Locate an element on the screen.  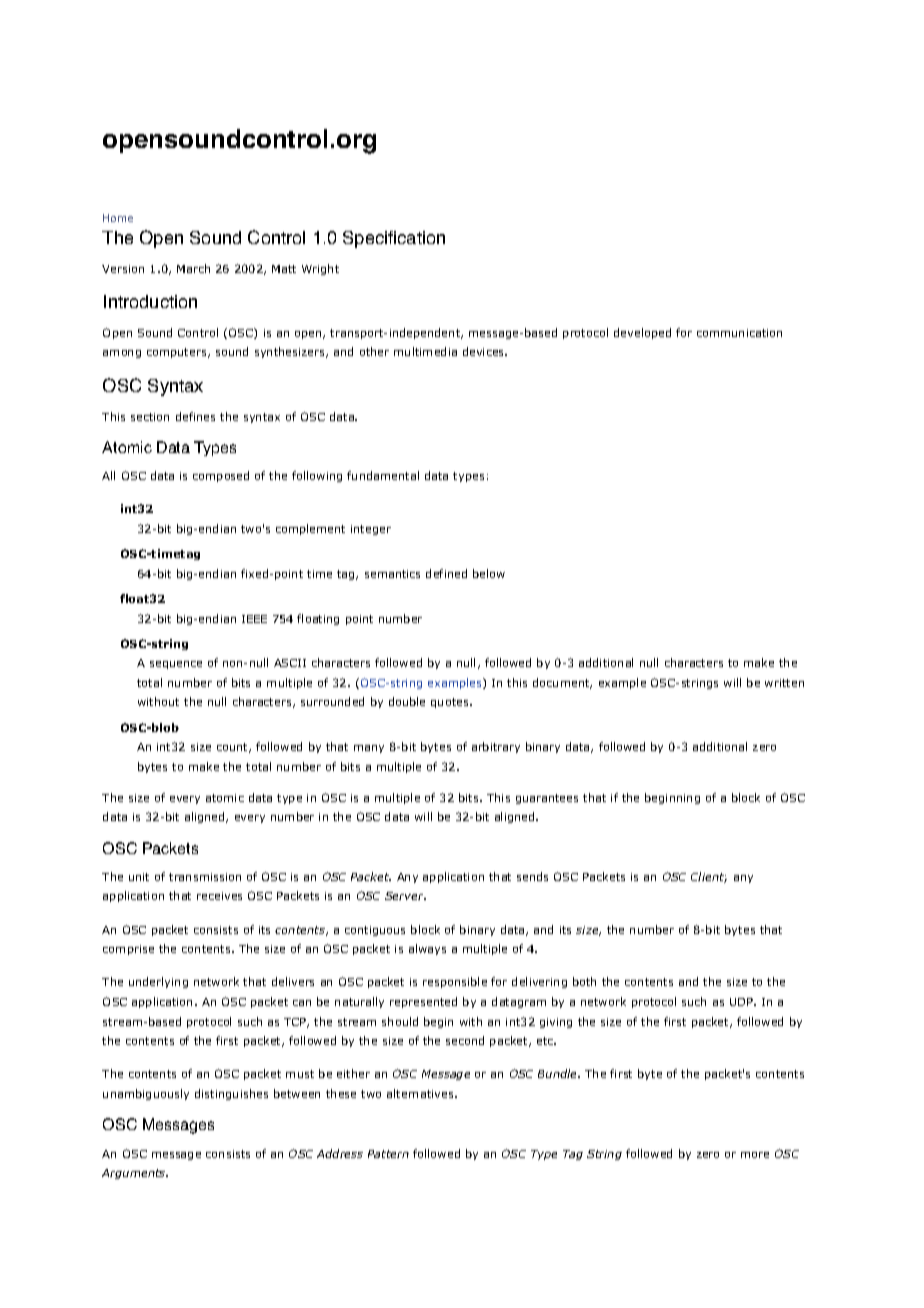
sends is located at coordinates (532, 876).
